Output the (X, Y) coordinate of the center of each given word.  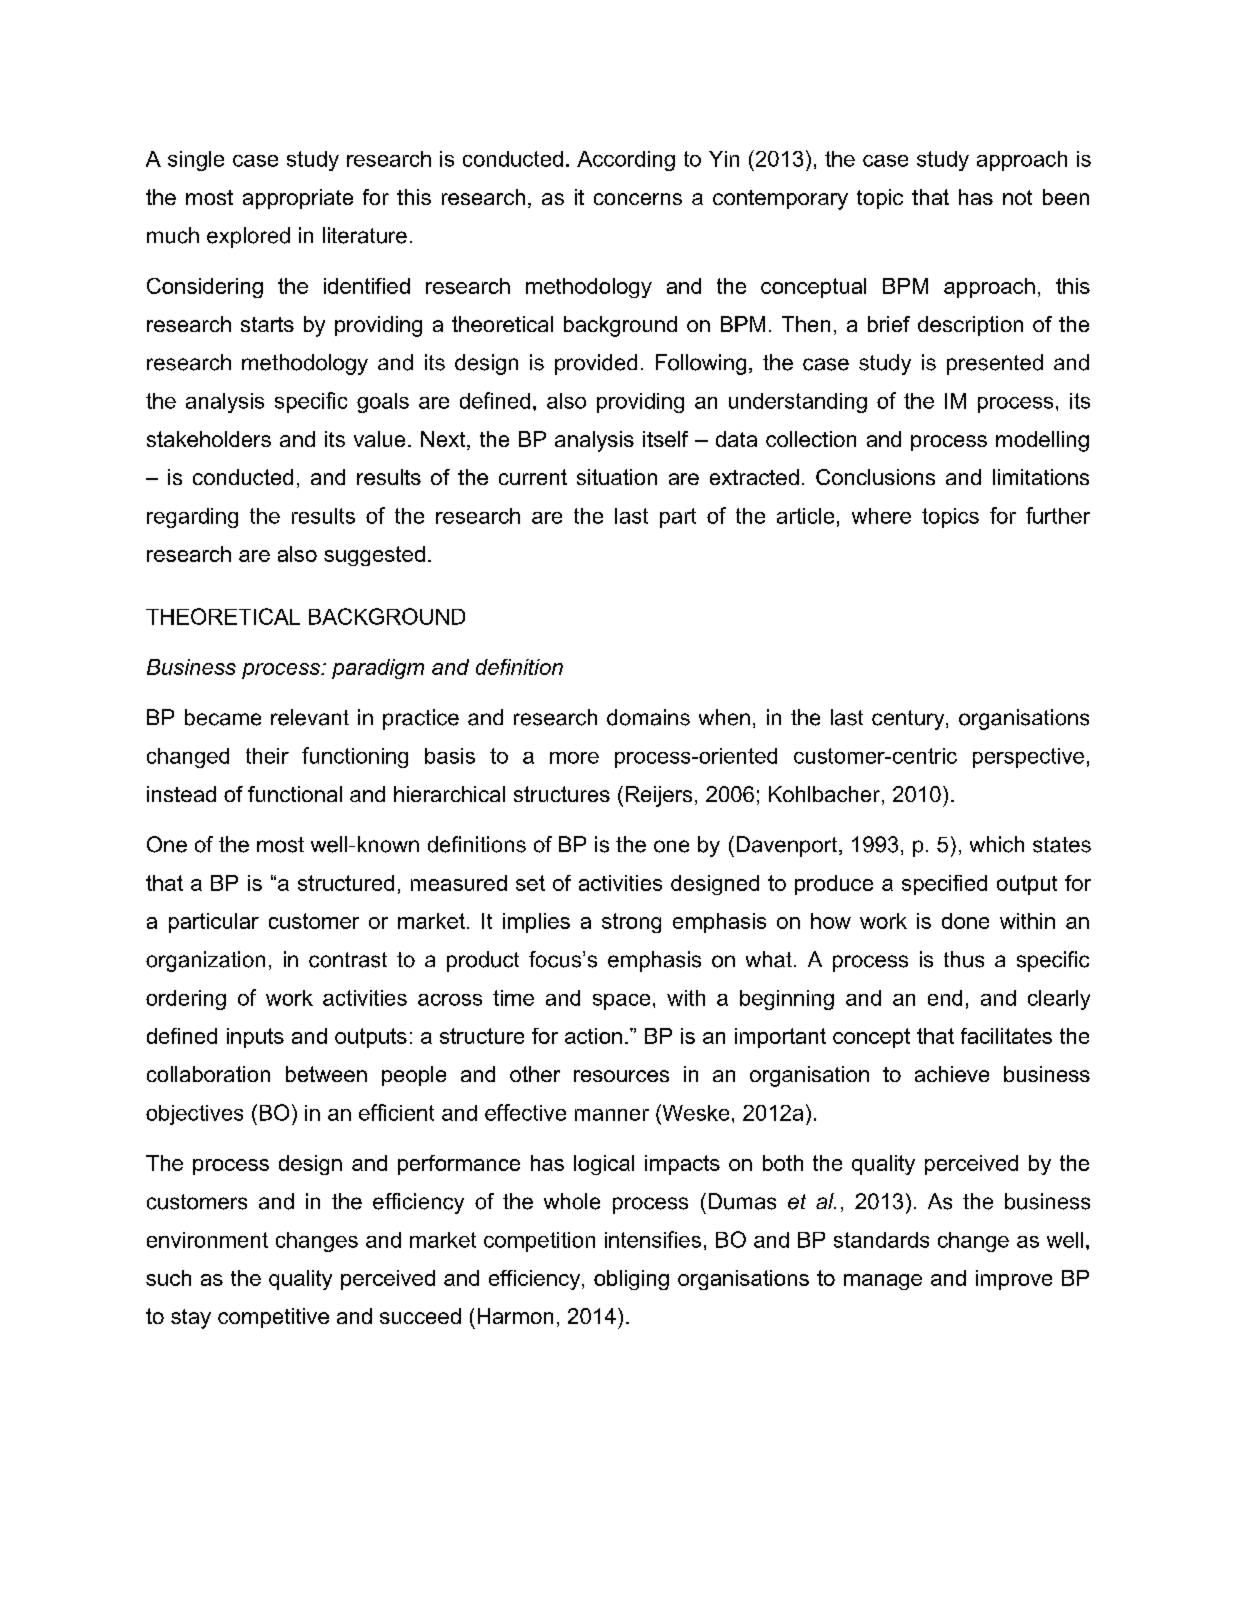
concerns (638, 199)
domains (648, 717)
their (267, 756)
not (1017, 197)
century (909, 720)
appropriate (298, 199)
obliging (631, 1280)
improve (1014, 1280)
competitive (273, 1318)
